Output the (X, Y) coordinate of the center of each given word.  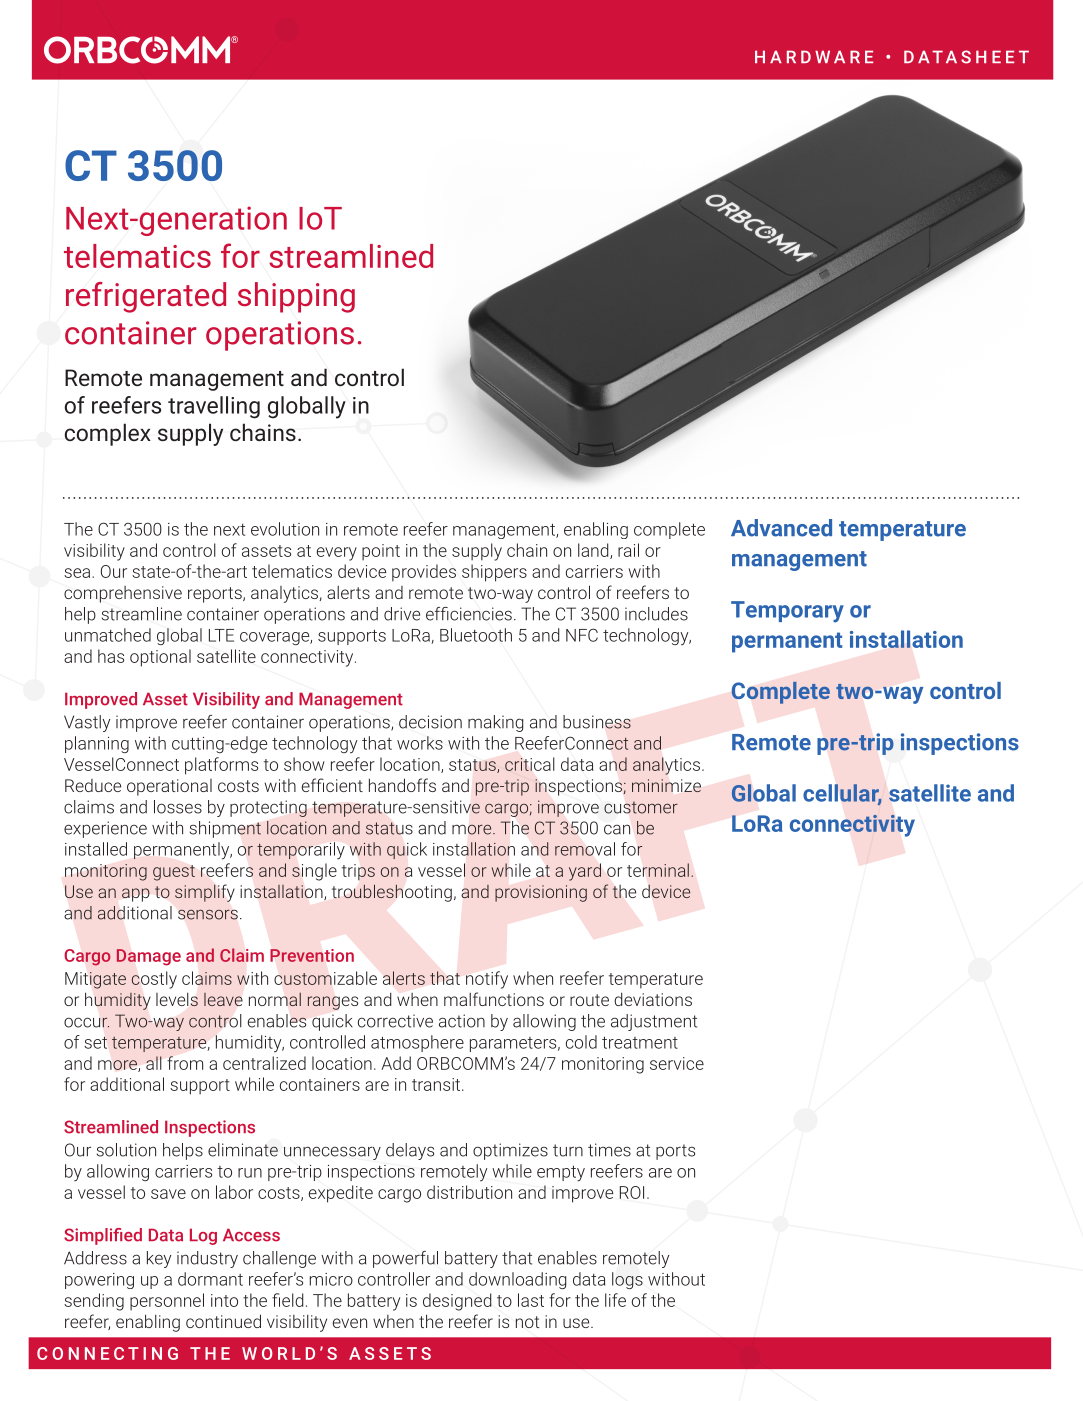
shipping (296, 297)
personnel (167, 1301)
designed (457, 1302)
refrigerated (146, 297)
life (615, 1300)
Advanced (781, 528)
